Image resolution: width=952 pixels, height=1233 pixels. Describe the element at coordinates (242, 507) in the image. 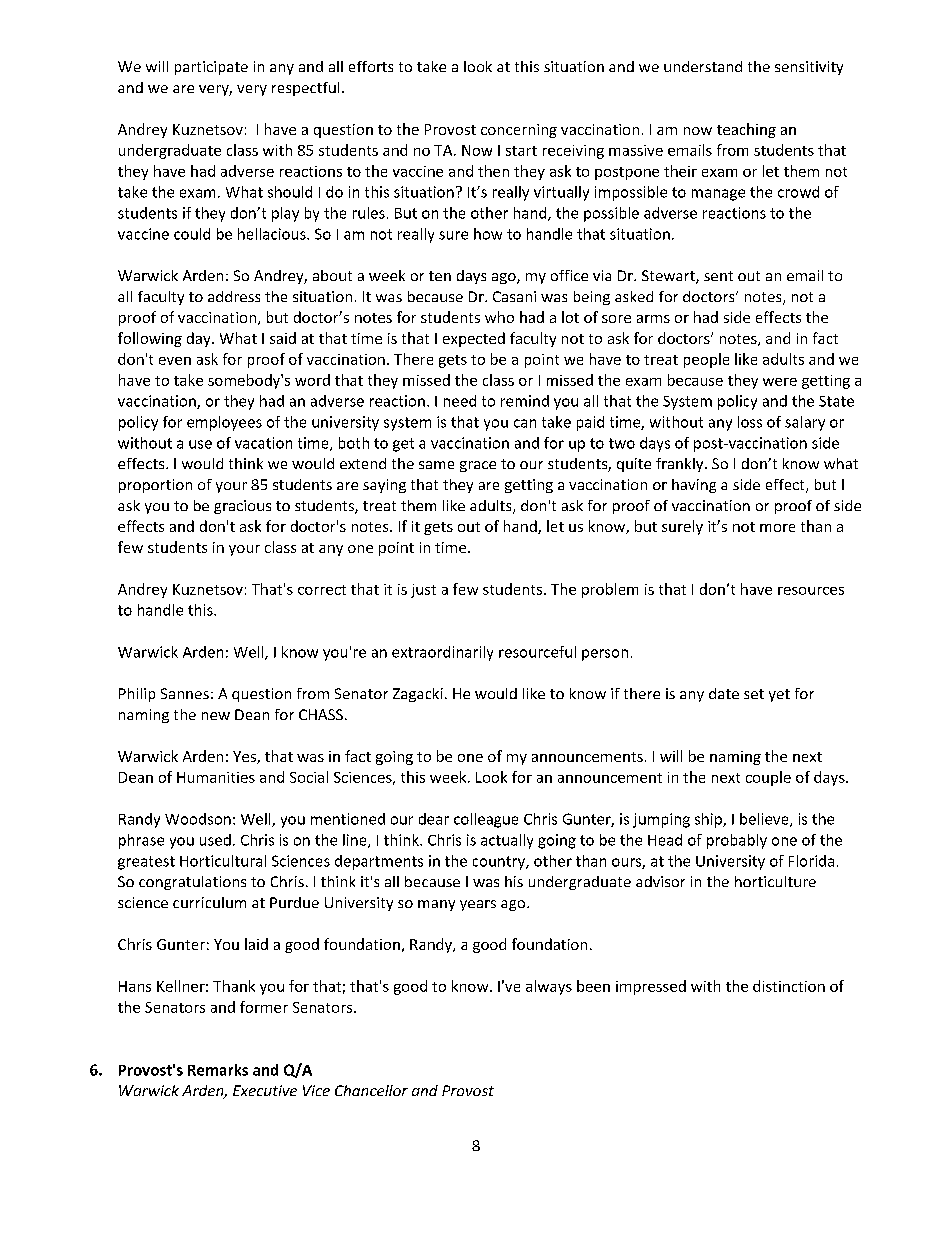

I see `gracious` at that location.
